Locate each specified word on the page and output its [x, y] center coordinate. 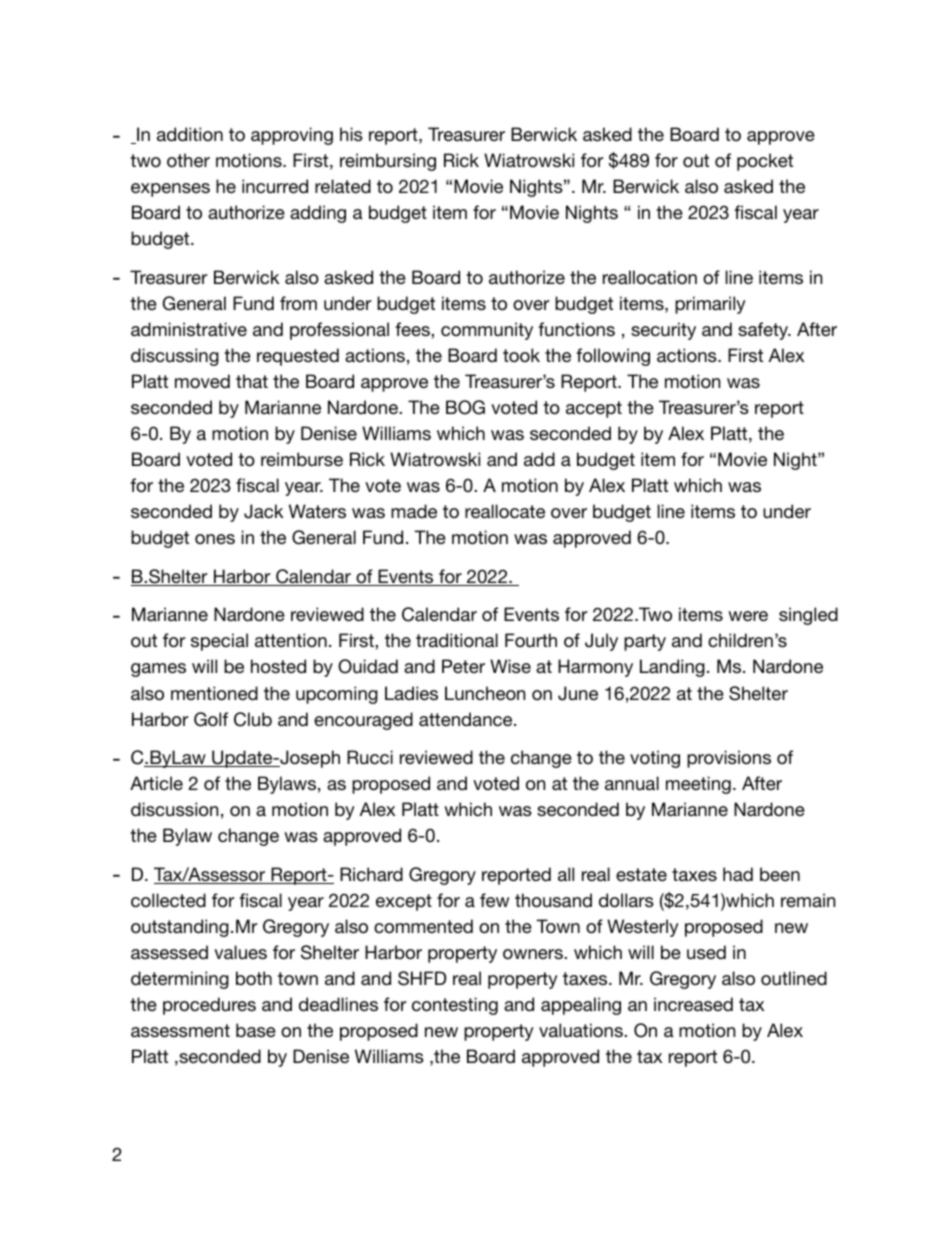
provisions [729, 759]
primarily [710, 305]
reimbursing [388, 162]
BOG [465, 407]
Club [253, 719]
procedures [209, 1006]
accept [594, 409]
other [188, 160]
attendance [467, 719]
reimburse [302, 459]
